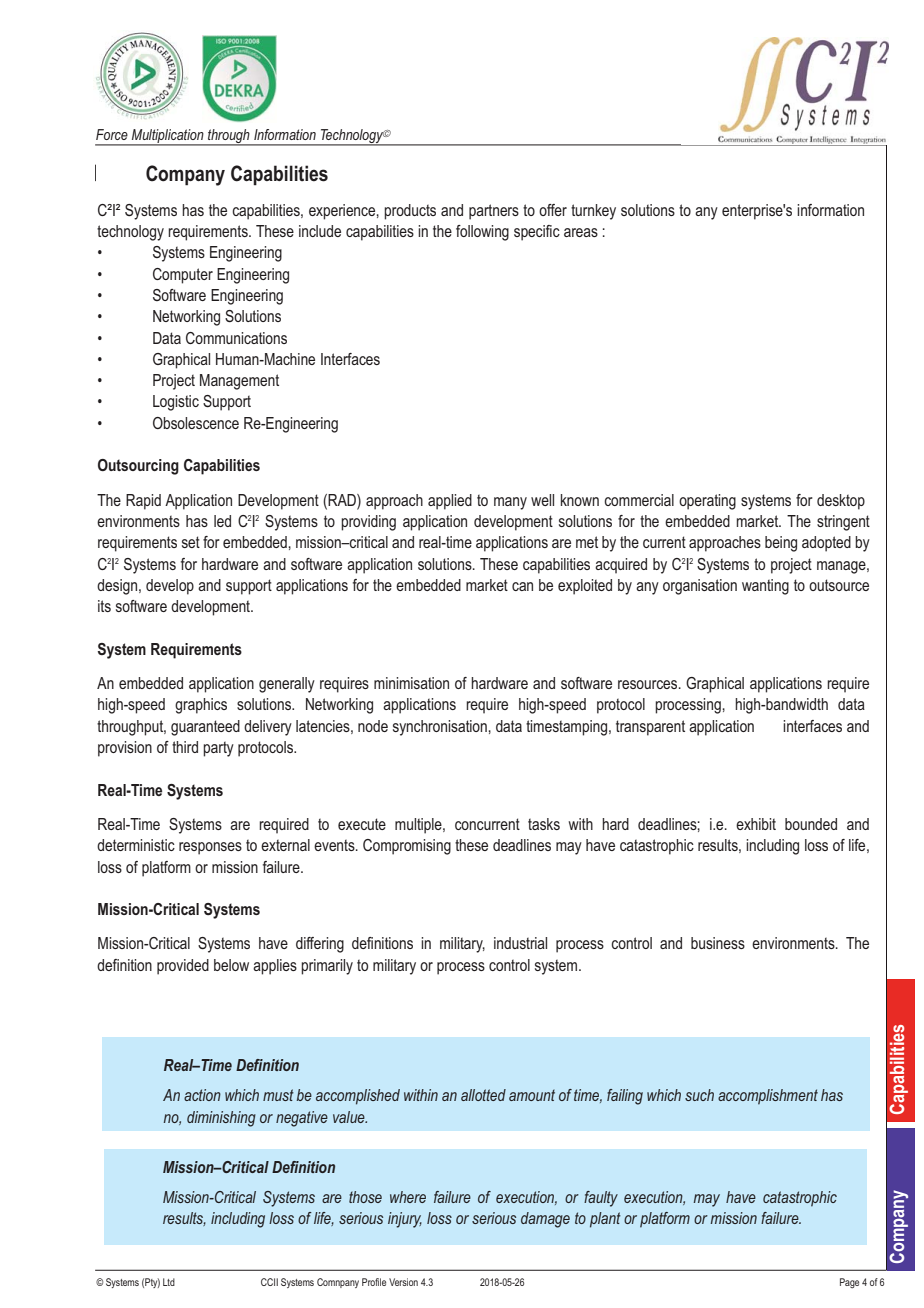 The image size is (924, 1308). Describe the element at coordinates (450, 502) in the image. I see `applied` at that location.
